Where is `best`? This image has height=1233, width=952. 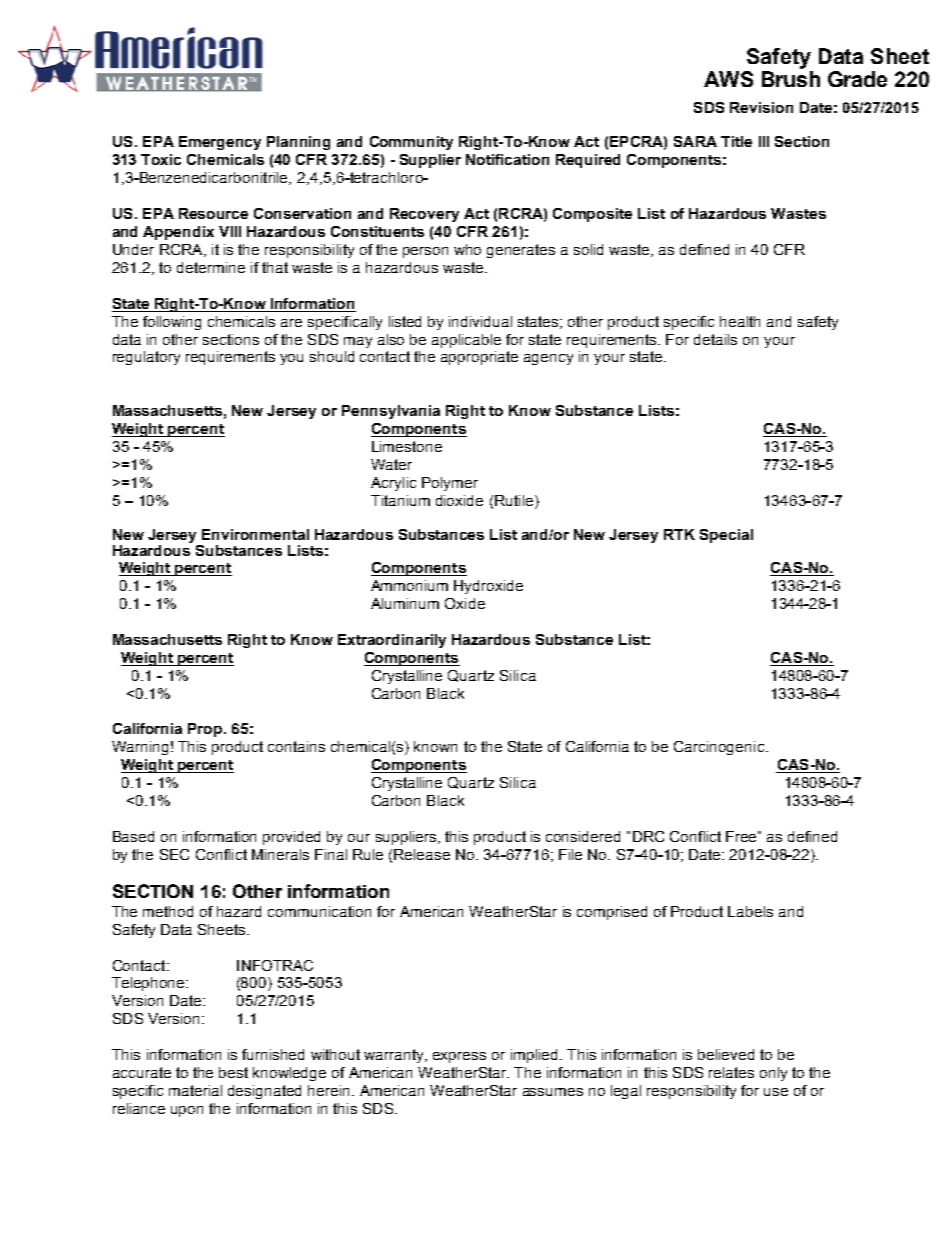 best is located at coordinates (233, 1072).
